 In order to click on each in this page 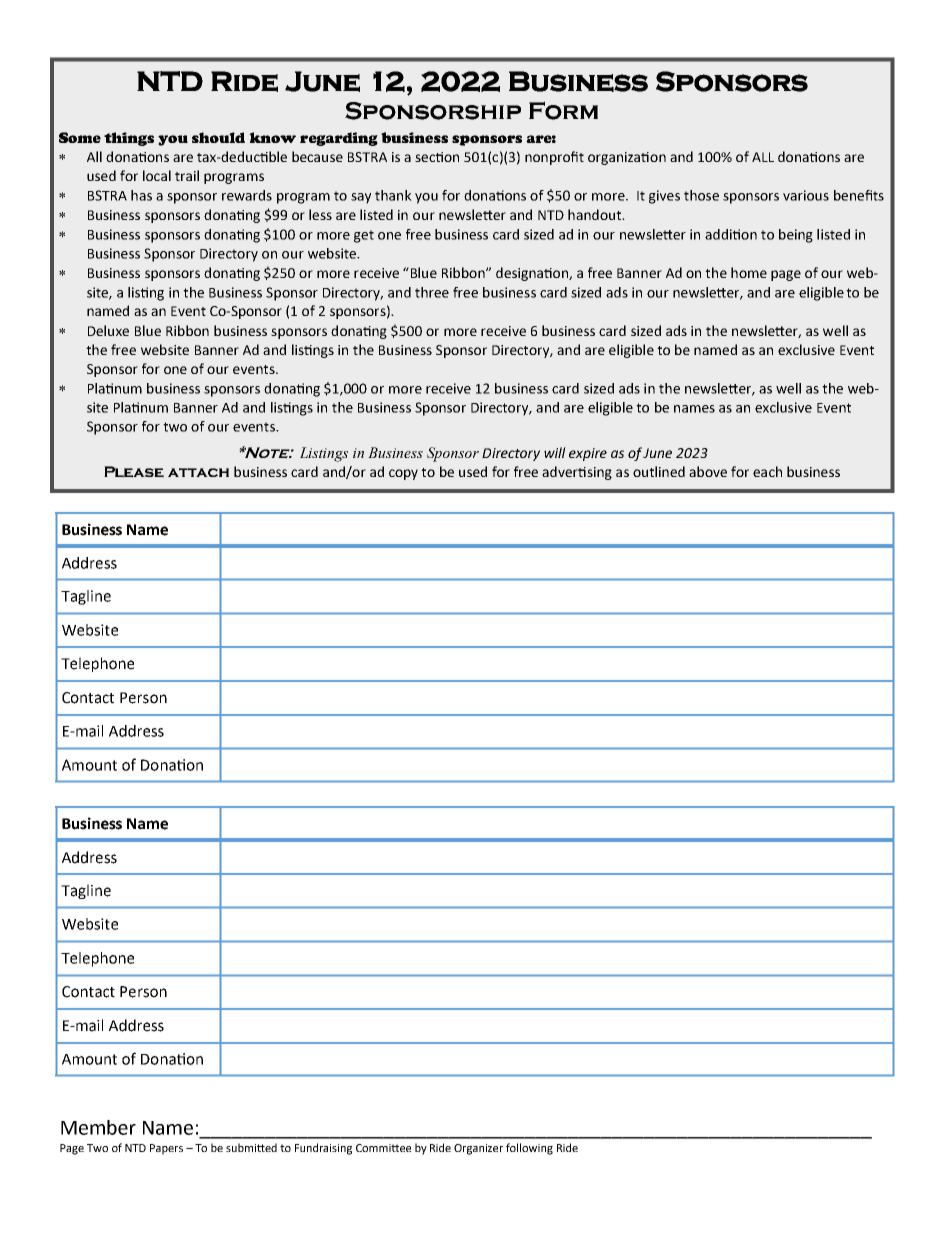, I will do `click(767, 471)`.
